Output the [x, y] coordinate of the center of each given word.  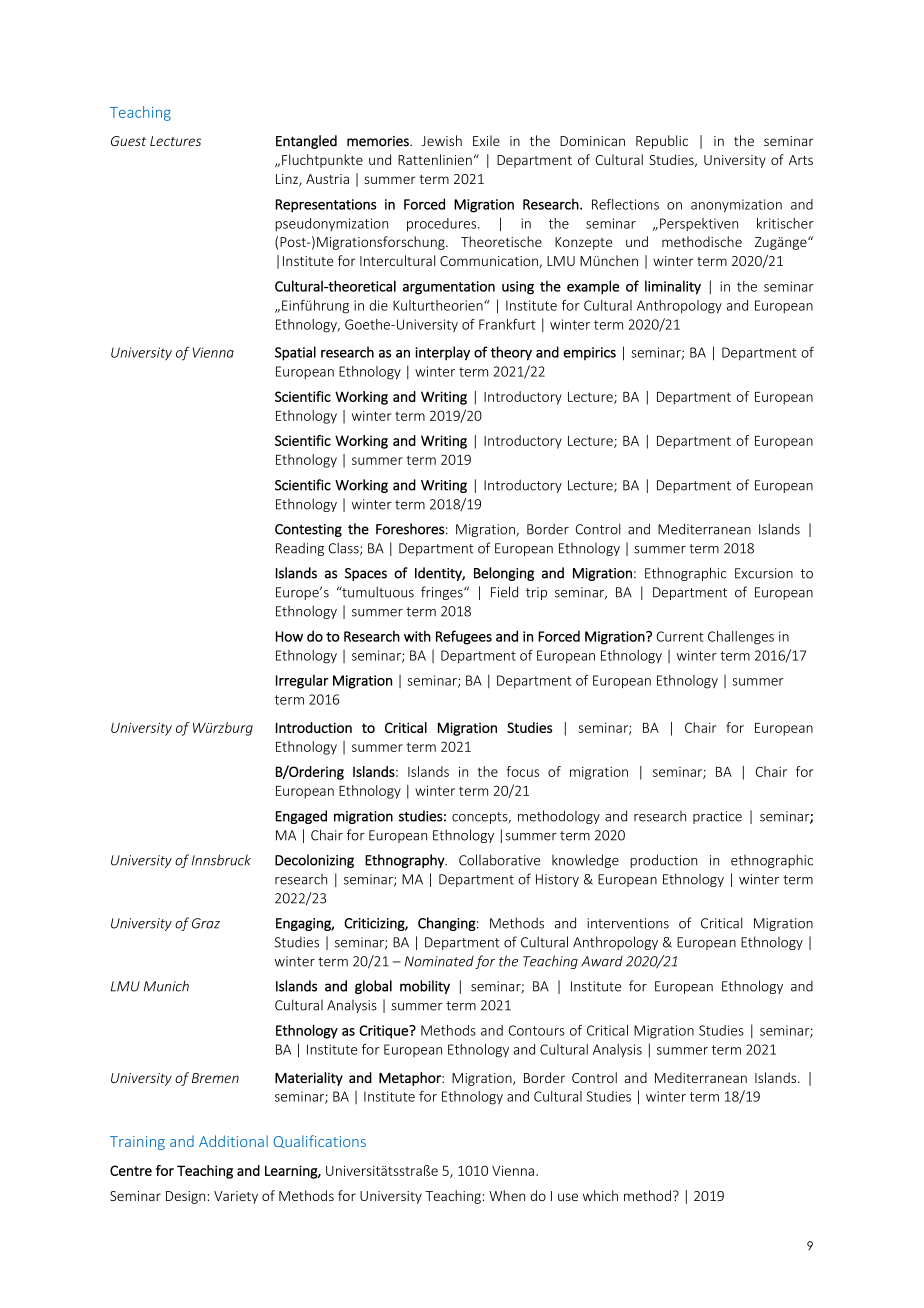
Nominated [439, 961]
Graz [206, 923]
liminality [673, 287]
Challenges [741, 638]
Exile [486, 140]
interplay [443, 353]
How [289, 636]
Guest [128, 141]
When [507, 1195]
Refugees [464, 637]
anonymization [736, 206]
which [600, 1195]
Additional [233, 1141]
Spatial [295, 353]
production [663, 861]
